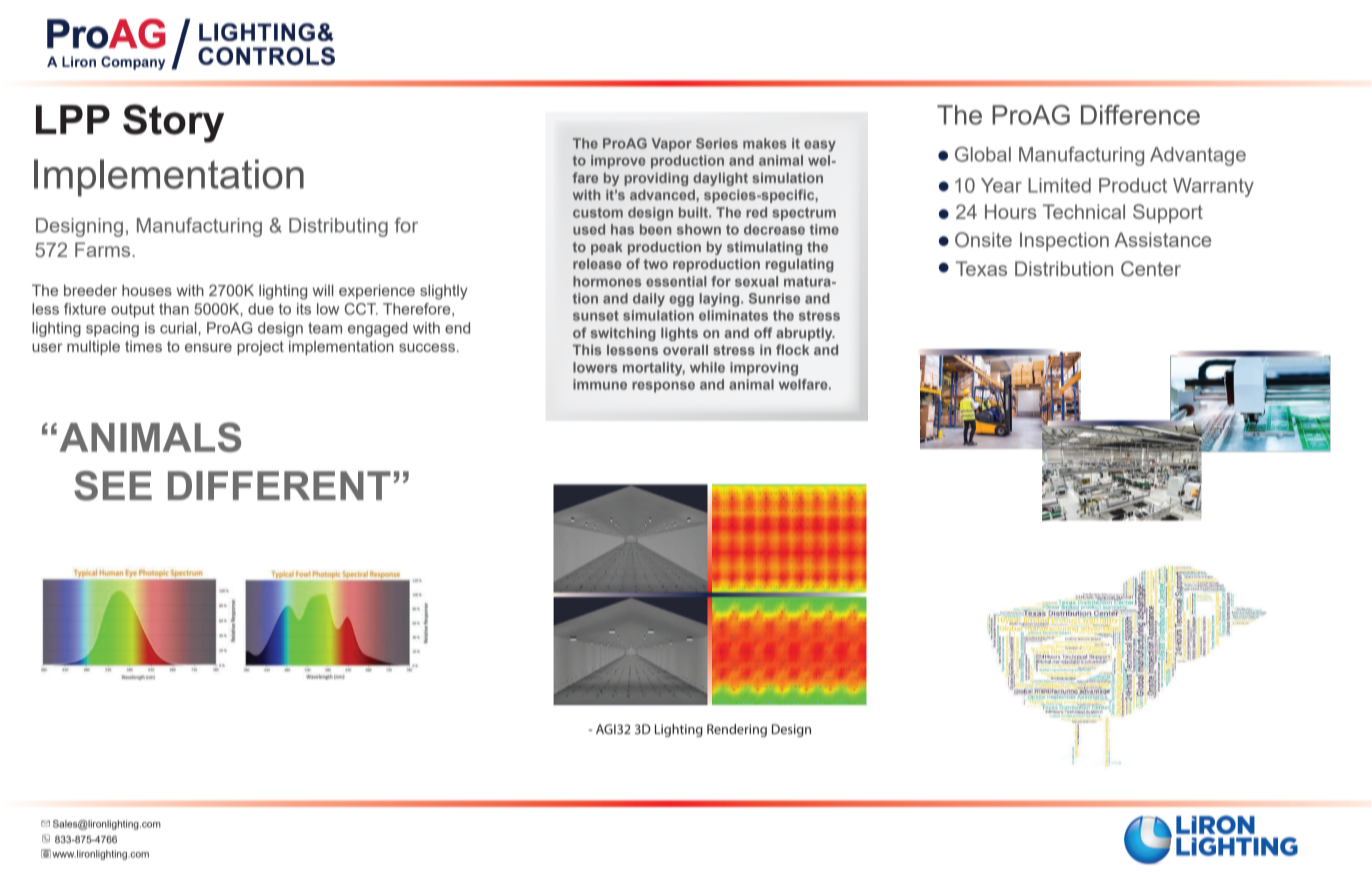 The width and height of the screenshot is (1372, 887). Describe the element at coordinates (607, 281) in the screenshot. I see `hormones` at that location.
